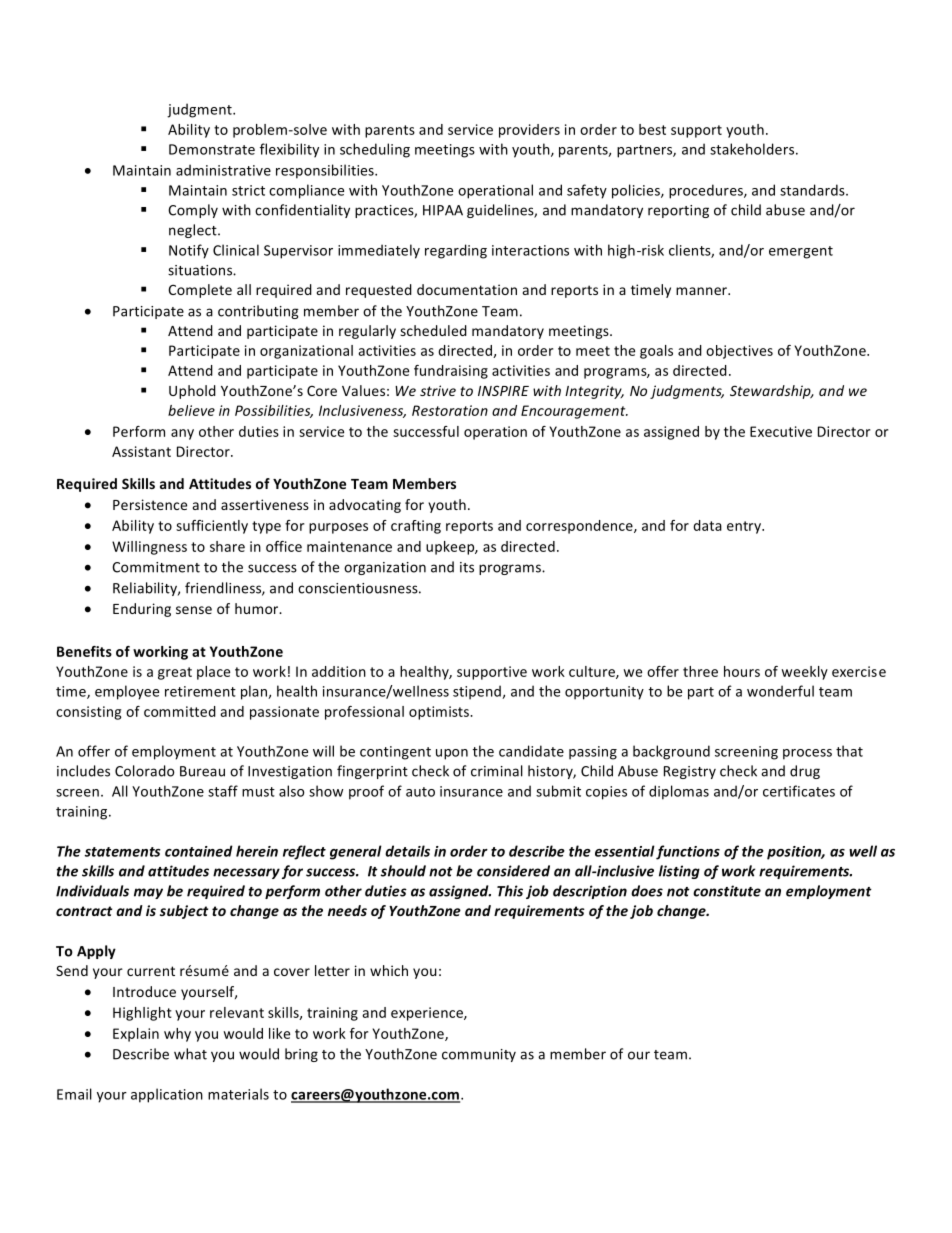 Image resolution: width=952 pixels, height=1233 pixels. Describe the element at coordinates (450, 410) in the document. I see `Restoration` at that location.
